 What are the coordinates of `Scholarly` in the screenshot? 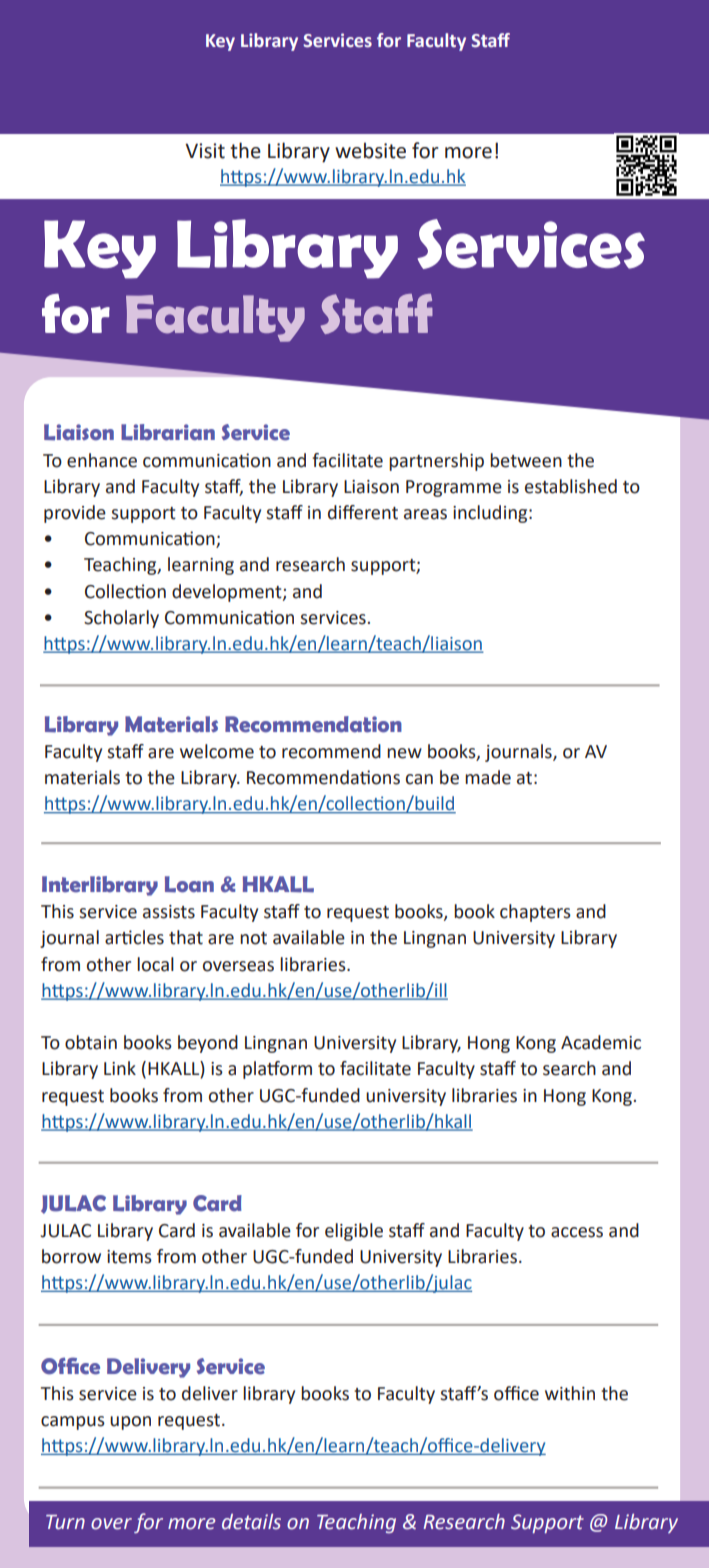 It's located at (121, 619).
